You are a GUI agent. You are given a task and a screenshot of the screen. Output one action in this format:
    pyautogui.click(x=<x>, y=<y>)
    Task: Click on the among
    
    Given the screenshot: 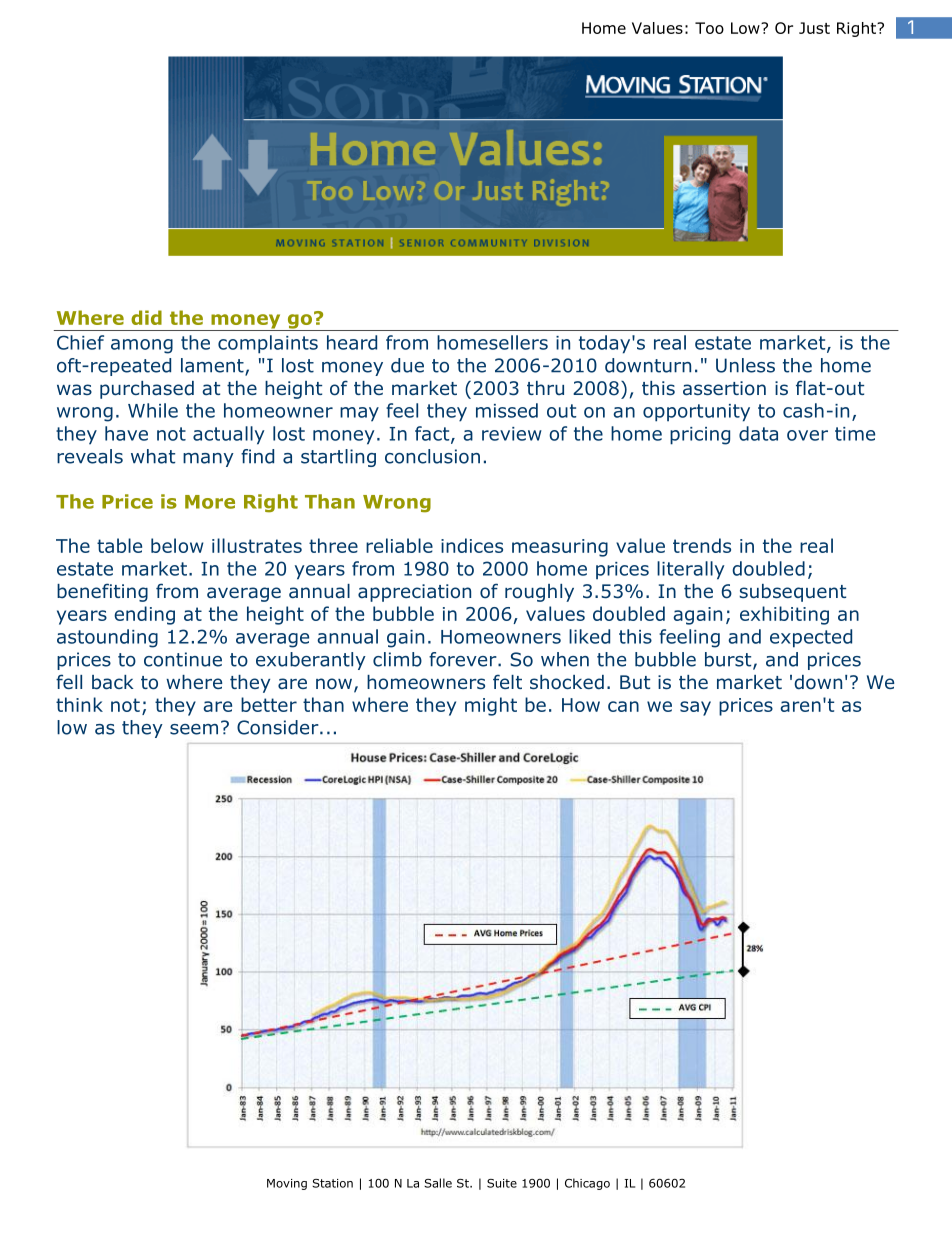 What is the action you would take?
    pyautogui.click(x=142, y=346)
